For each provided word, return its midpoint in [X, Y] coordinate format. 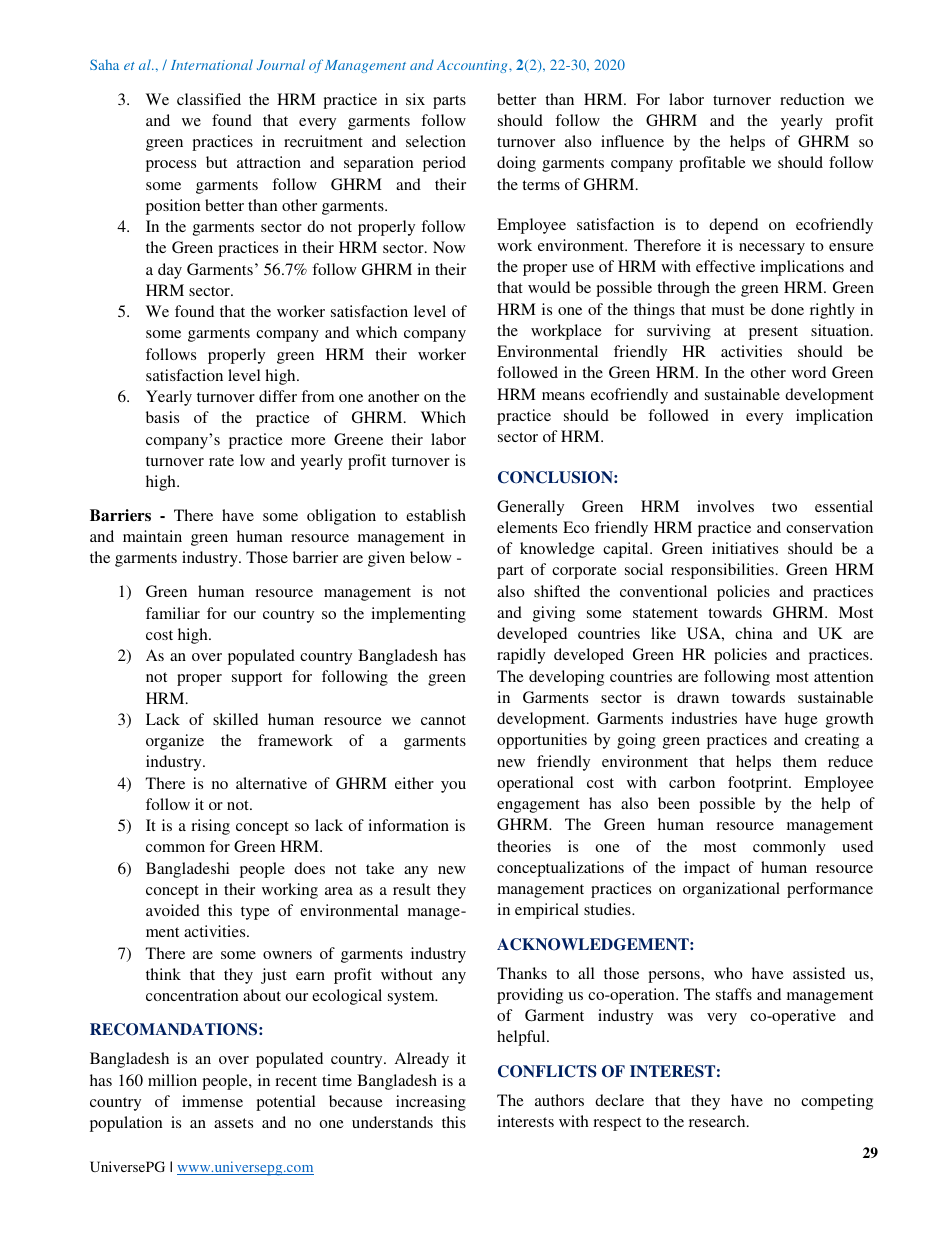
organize [175, 742]
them [800, 761]
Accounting [473, 66]
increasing [431, 1103]
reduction [812, 99]
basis [162, 417]
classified [209, 99]
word [809, 372]
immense [212, 1101]
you [453, 787]
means [563, 396]
